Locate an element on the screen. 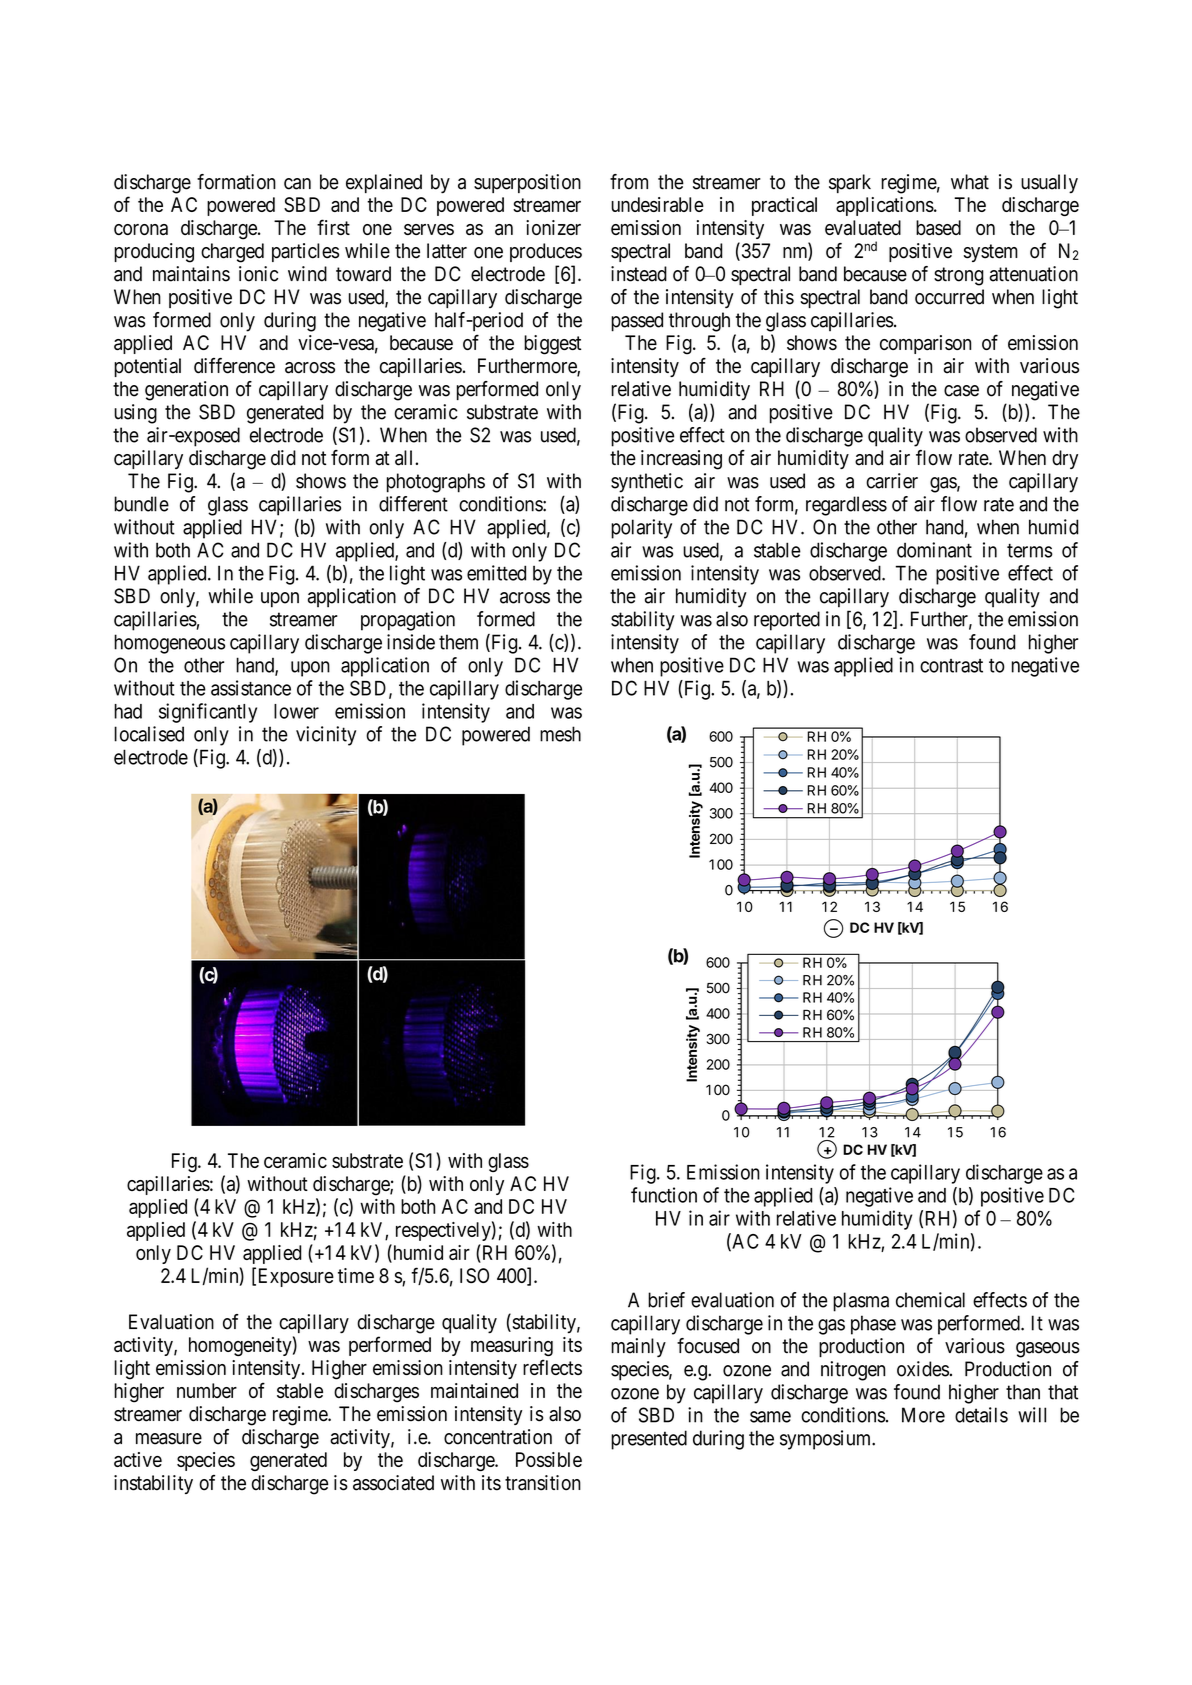 This screenshot has width=1192, height=1685. function is located at coordinates (664, 1195).
